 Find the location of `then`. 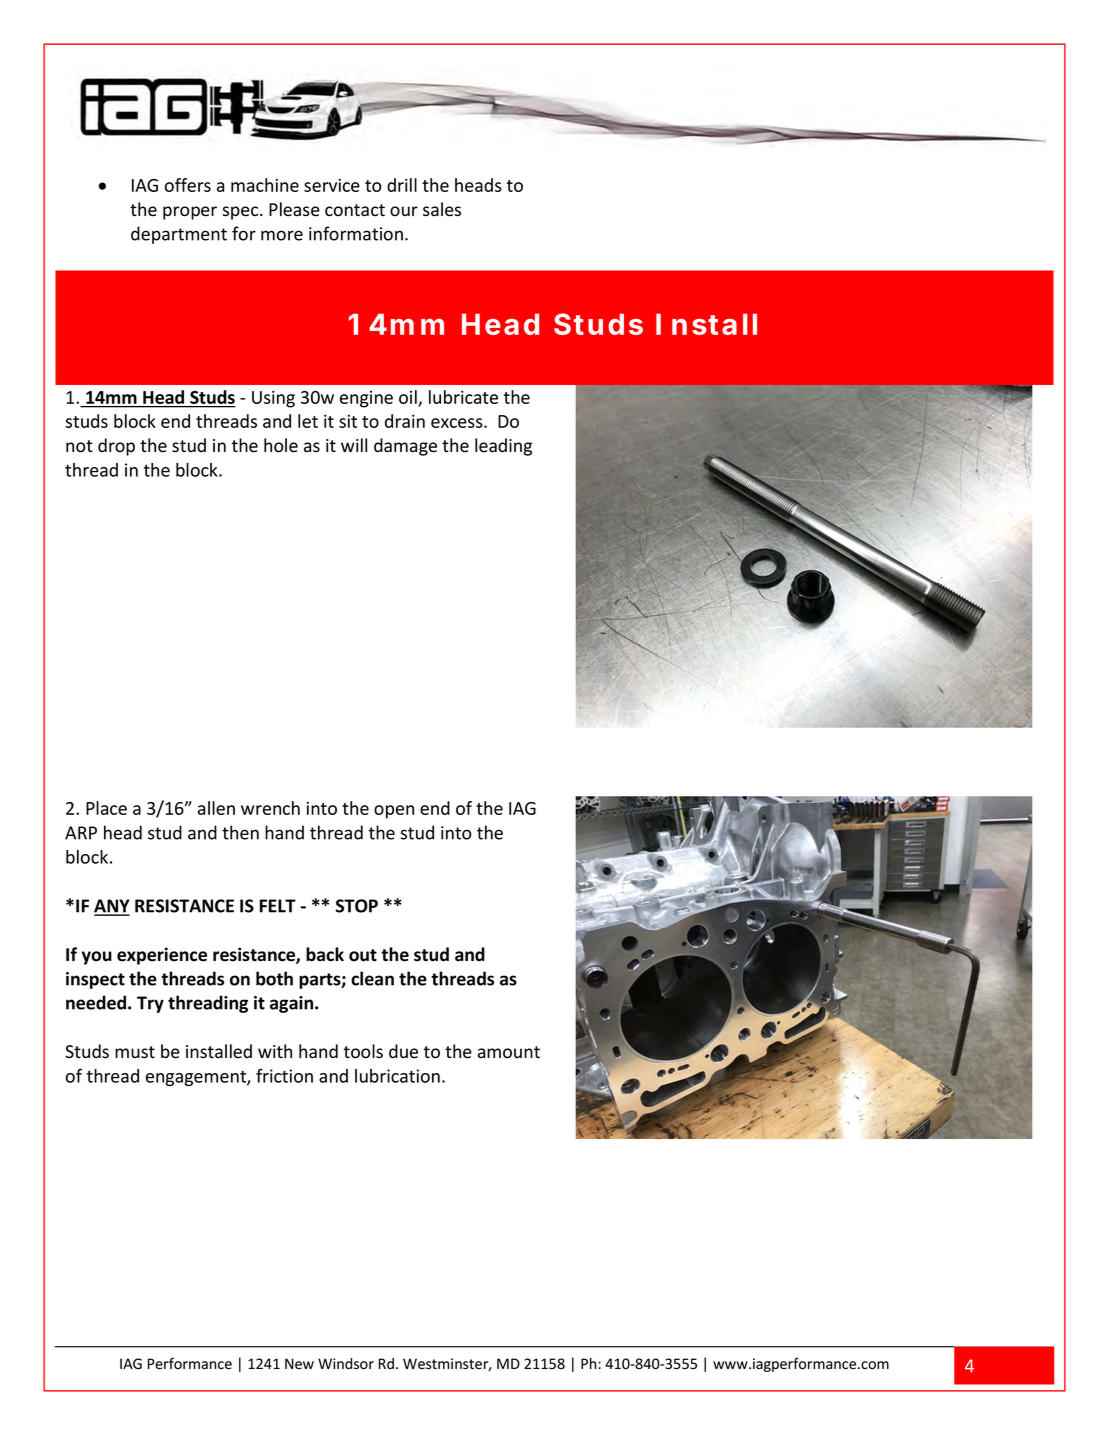

then is located at coordinates (240, 832).
